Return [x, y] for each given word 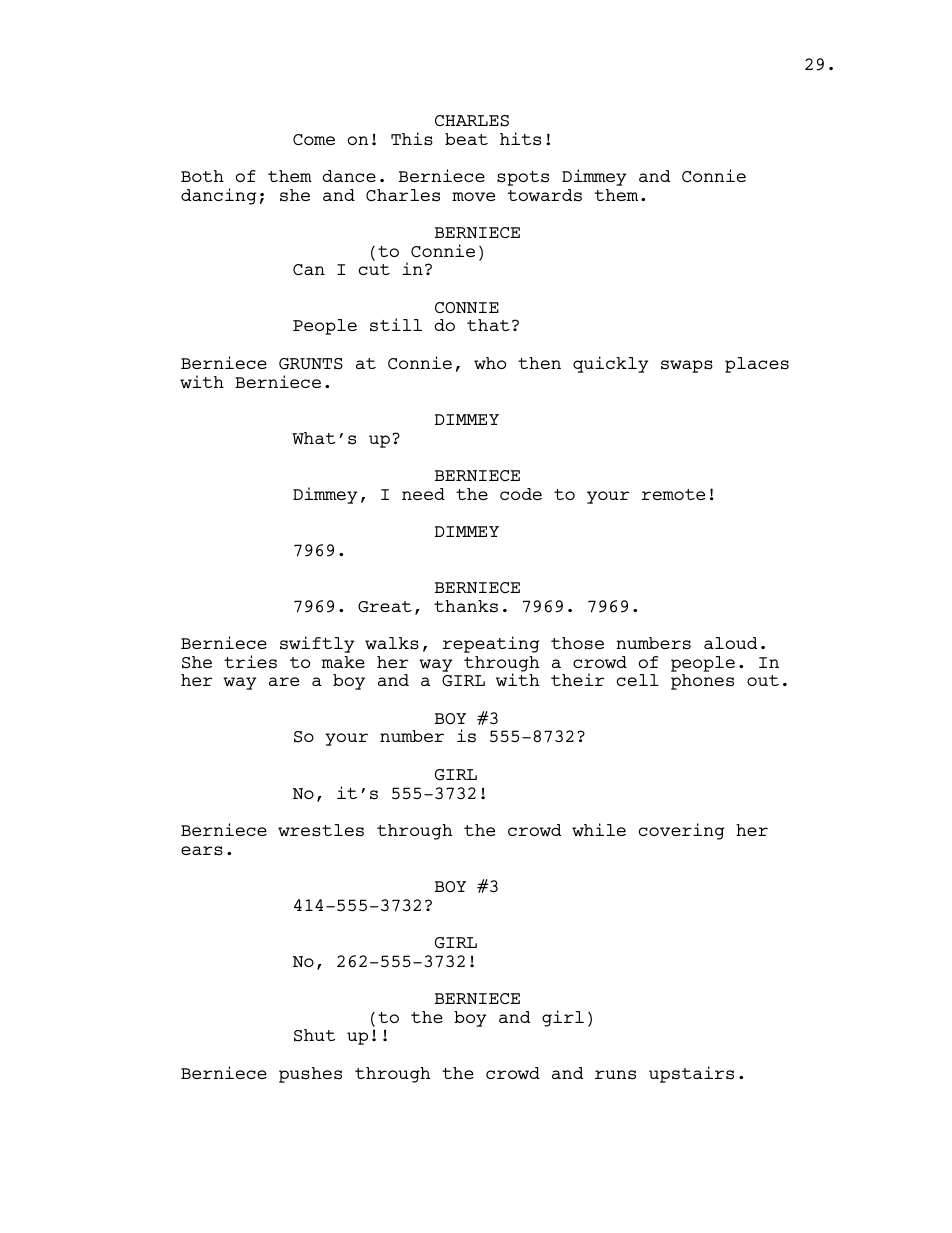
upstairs [691, 1074]
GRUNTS [311, 364]
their [578, 679]
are [284, 681]
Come [314, 139]
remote [673, 494]
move [473, 196]
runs [615, 1075]
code [521, 494]
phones [702, 682]
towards [545, 195]
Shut [314, 1035]
